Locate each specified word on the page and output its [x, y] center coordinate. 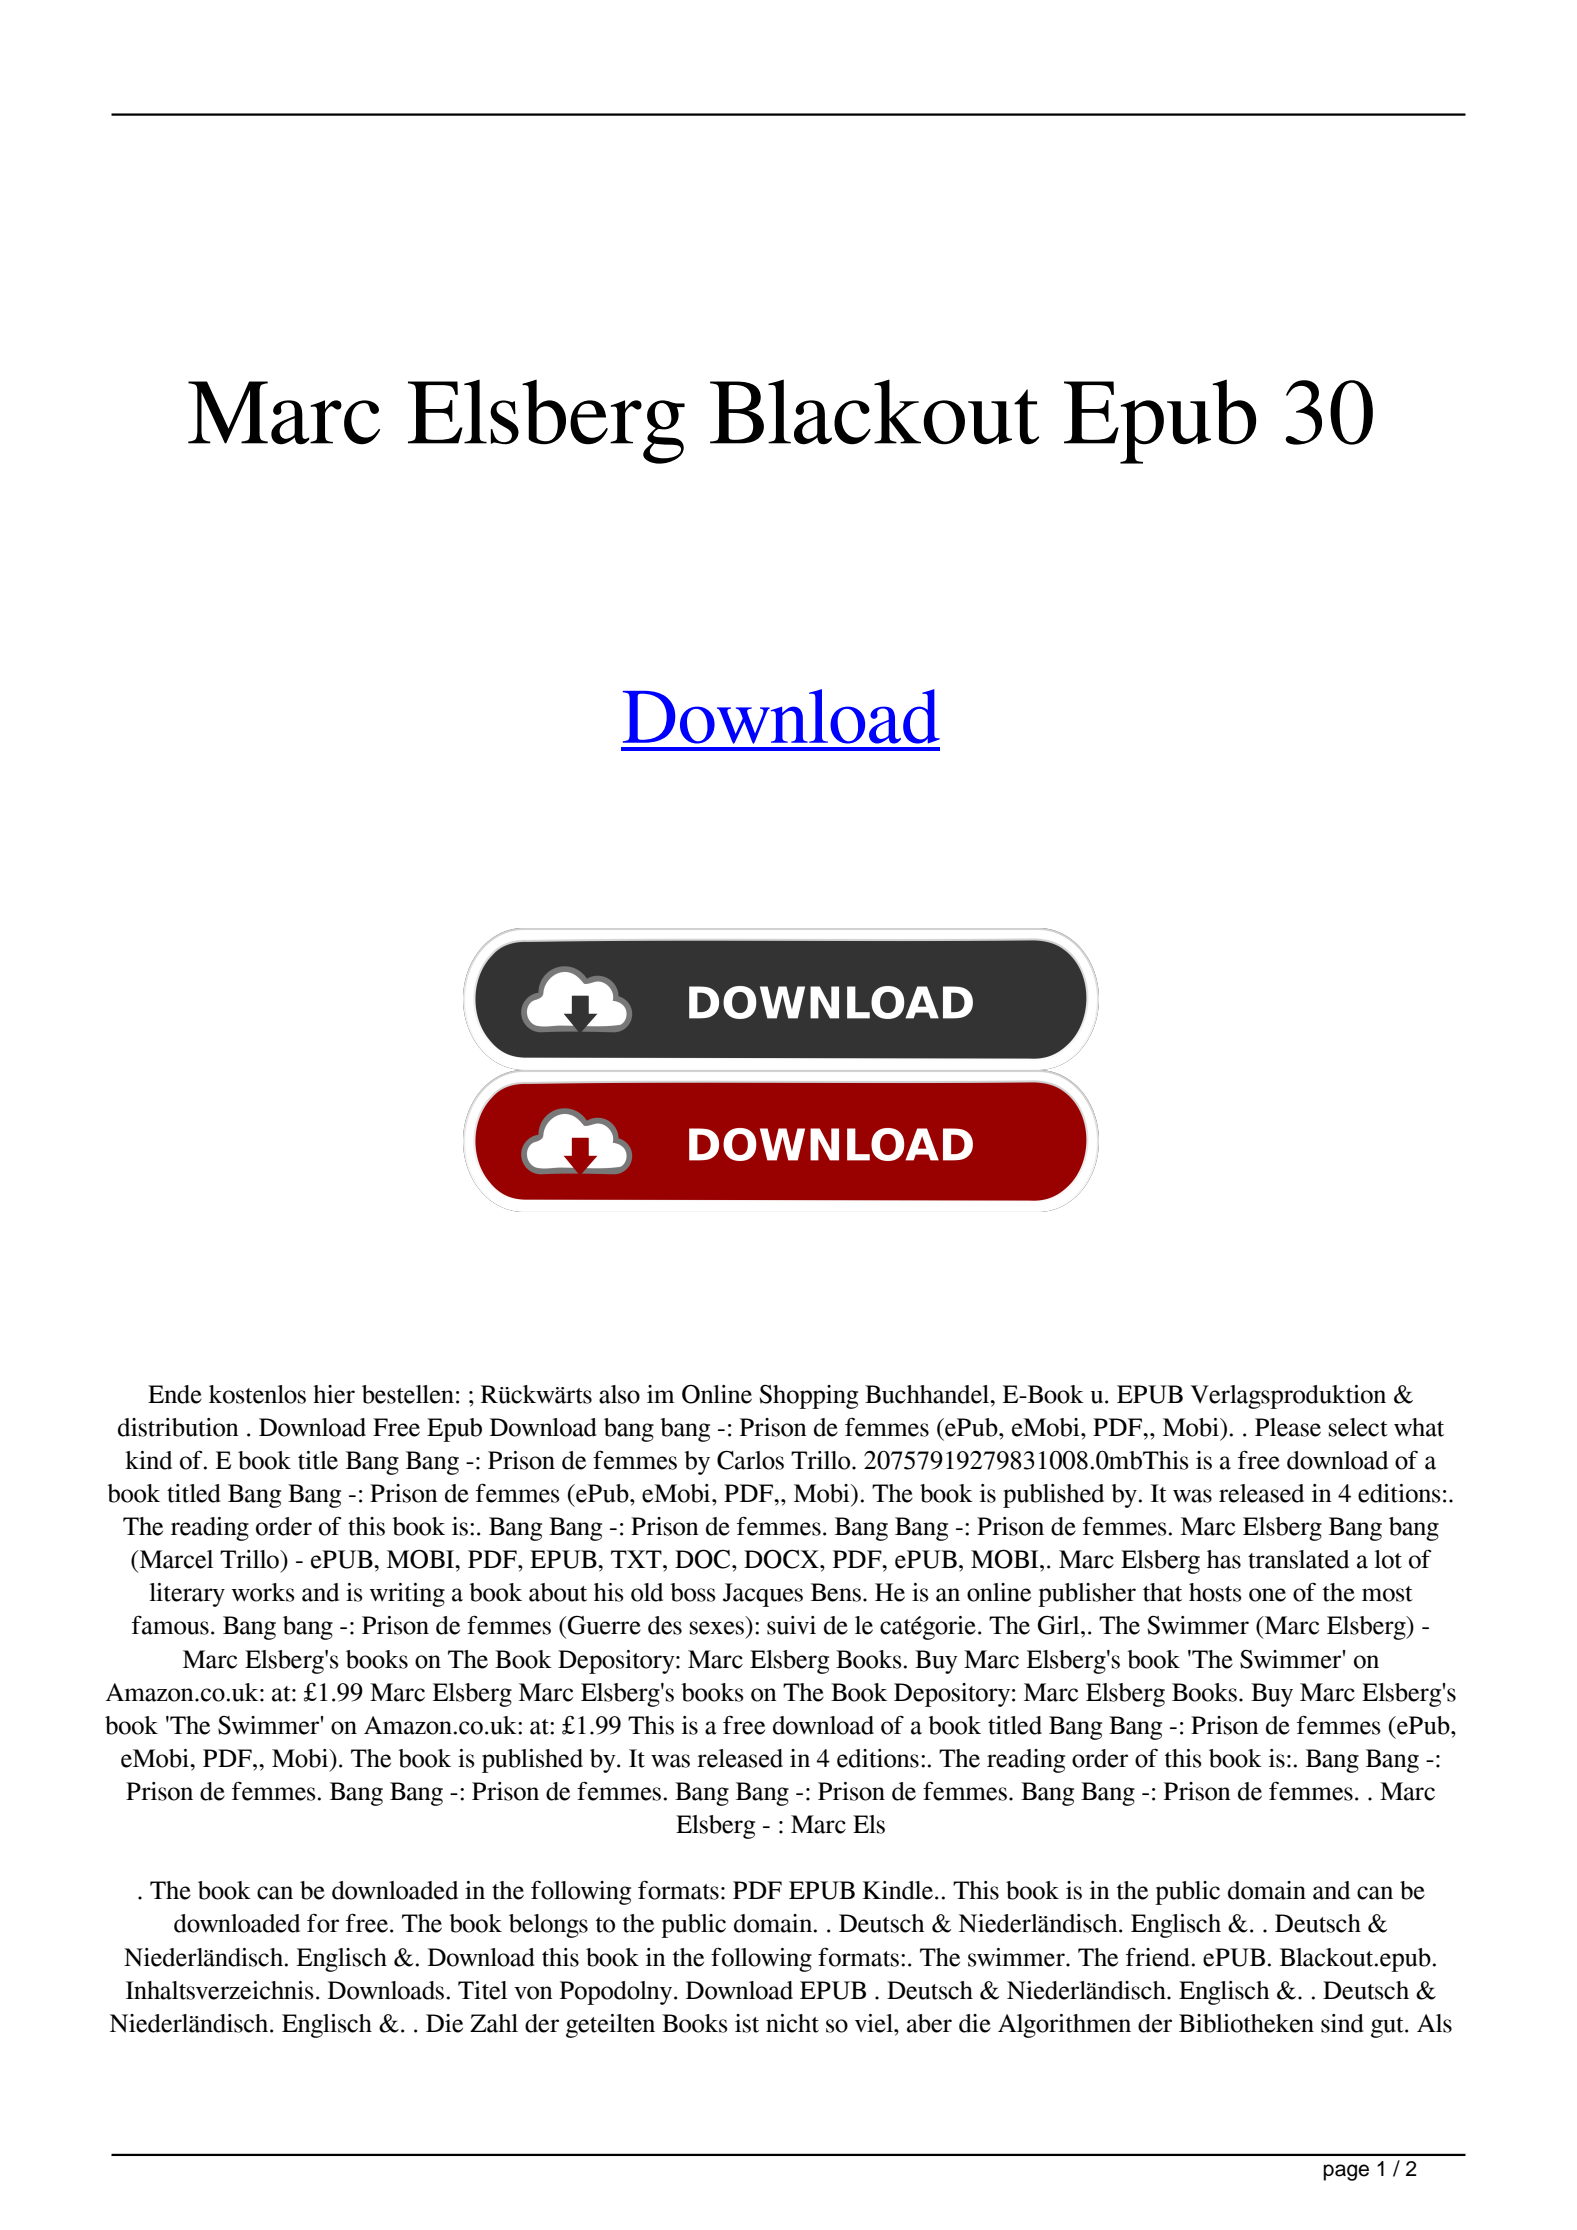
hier [334, 1394]
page [1346, 2172]
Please [1288, 1427]
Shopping [808, 1397]
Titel [482, 1990]
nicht [792, 2023]
